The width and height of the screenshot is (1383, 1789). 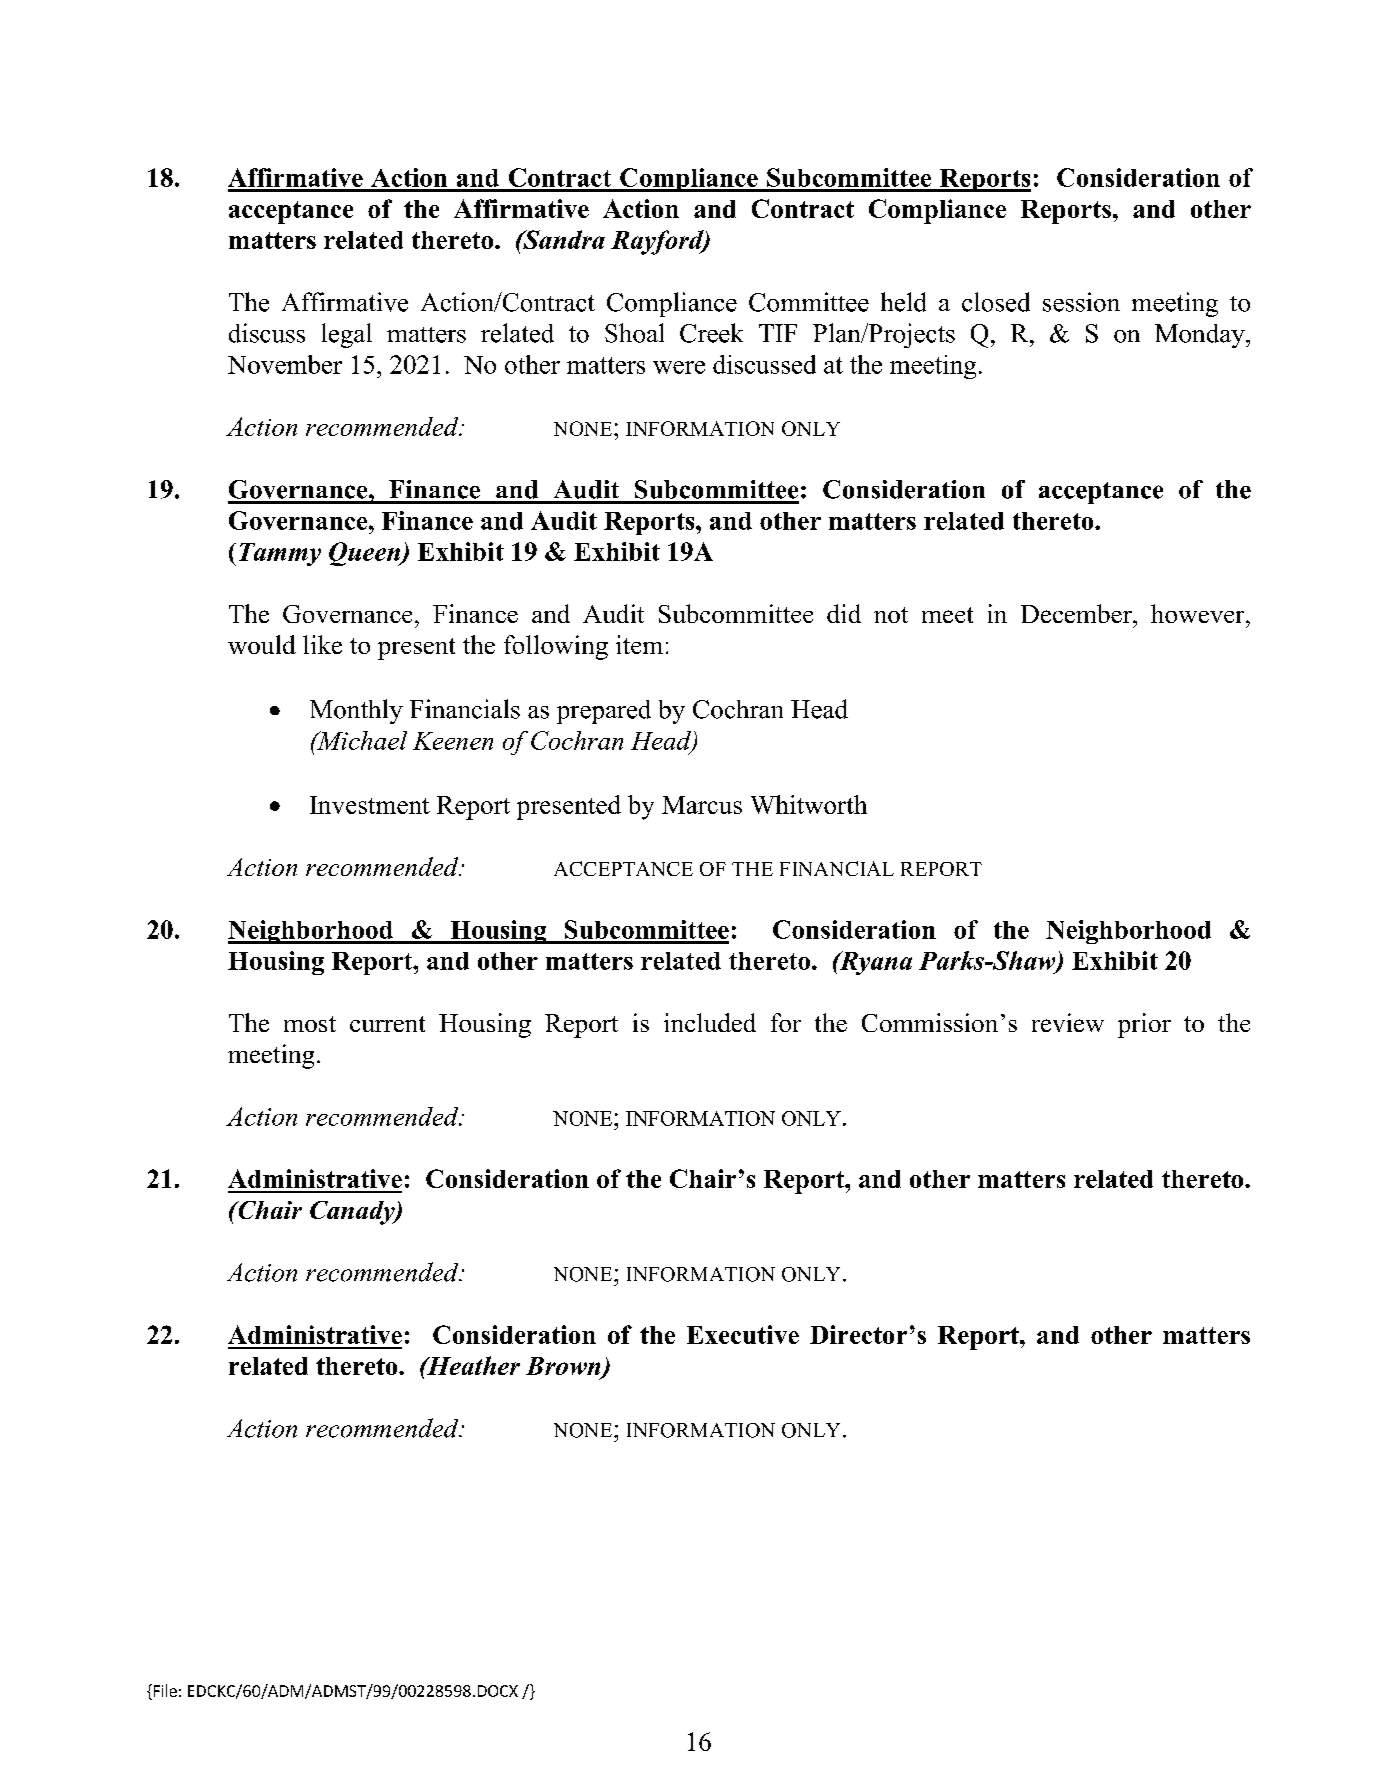 I want to click on included, so click(x=710, y=1022).
